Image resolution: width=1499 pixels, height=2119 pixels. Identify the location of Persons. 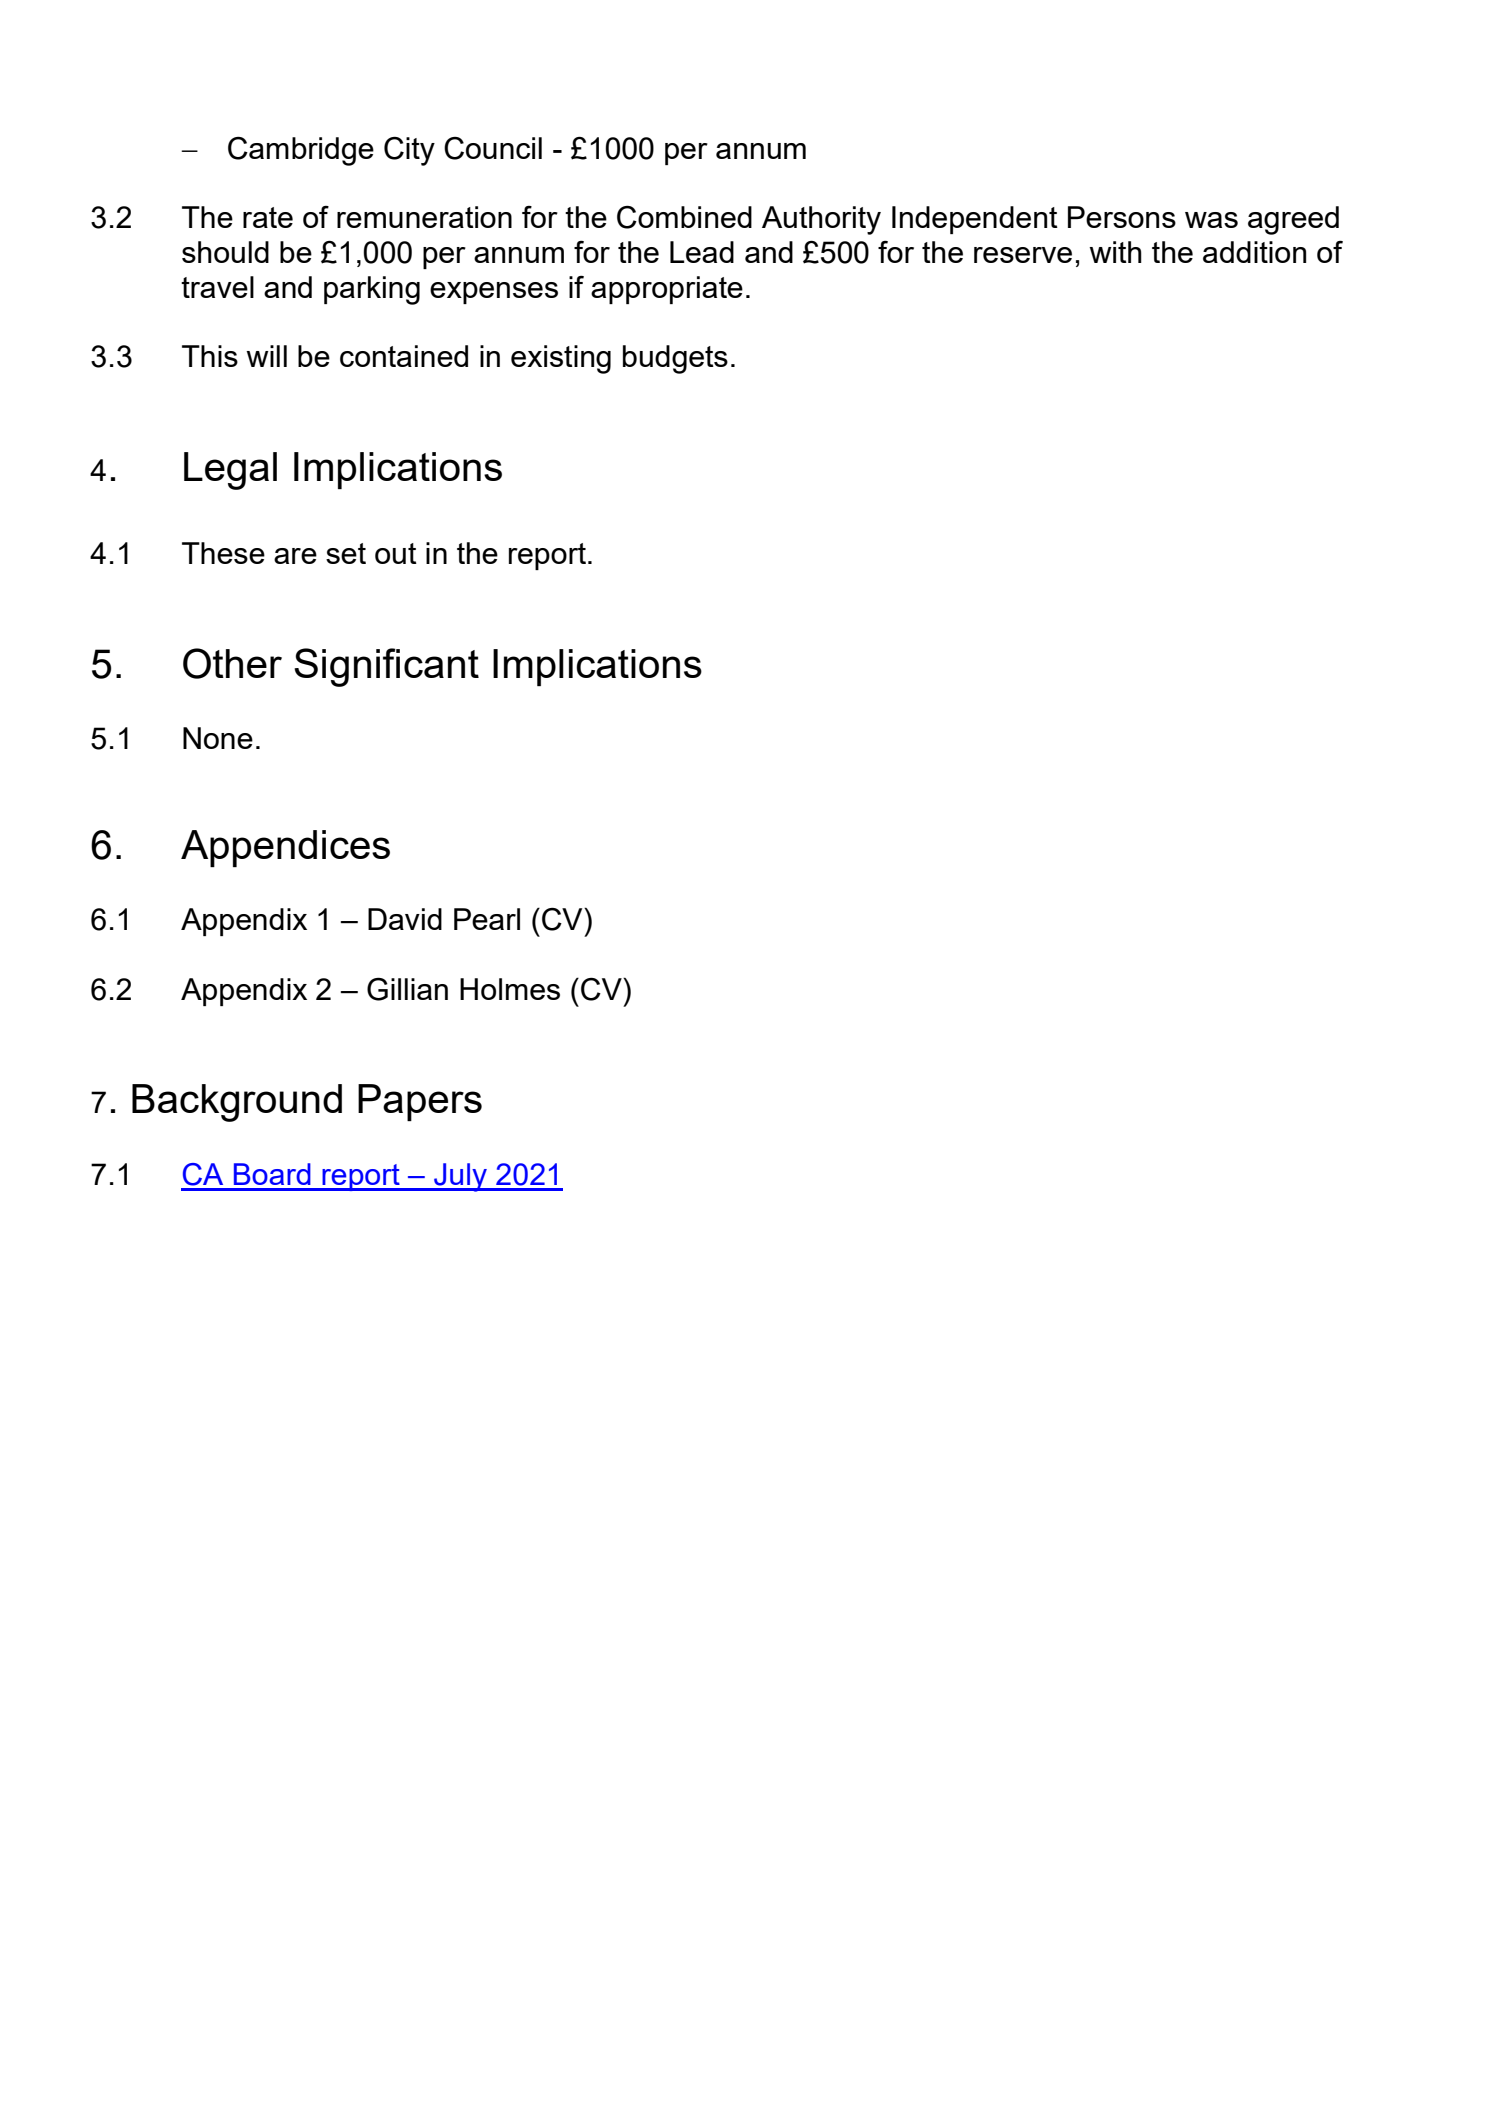
(1122, 217).
